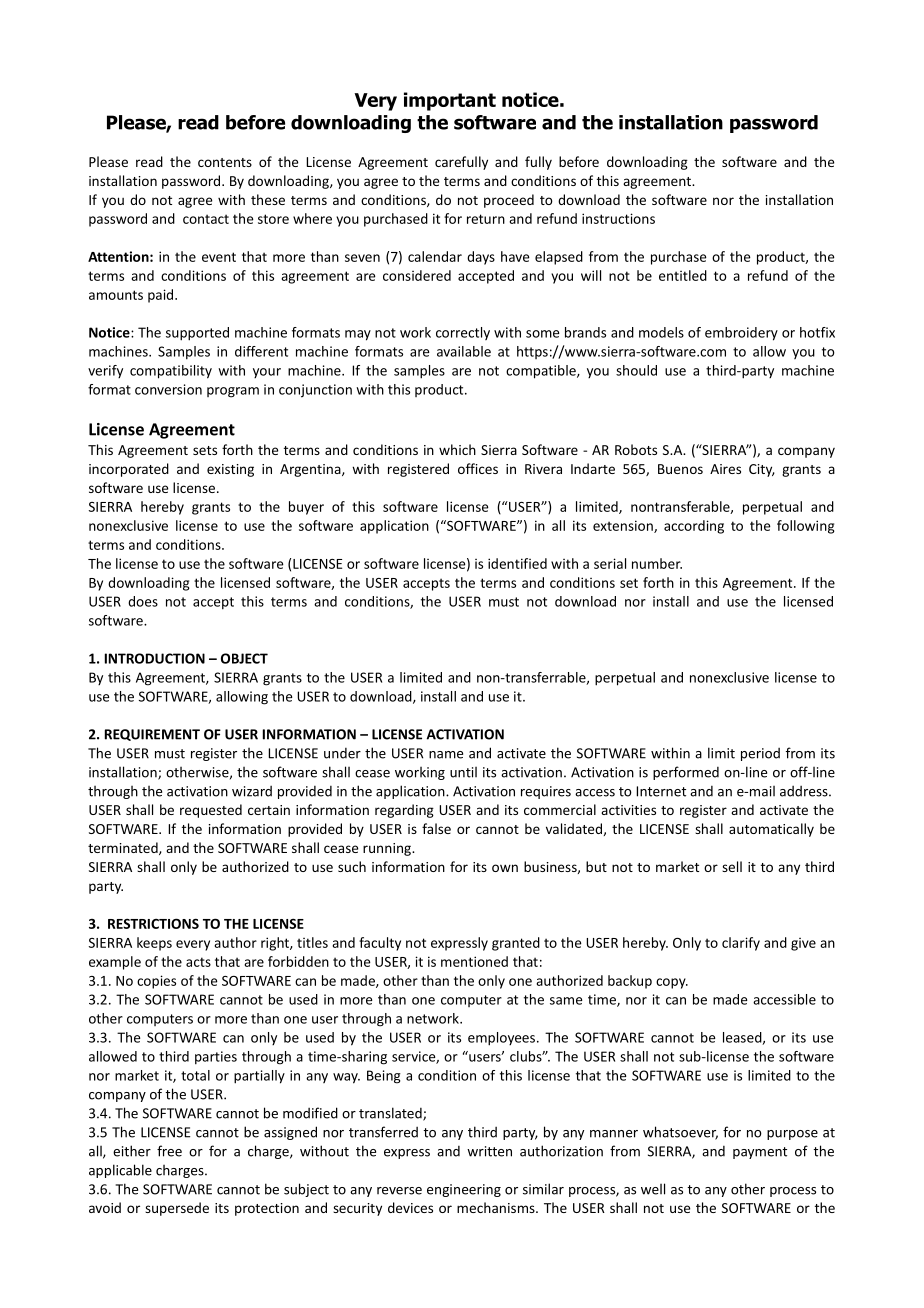 The height and width of the screenshot is (1308, 924). I want to click on instructions, so click(618, 218).
